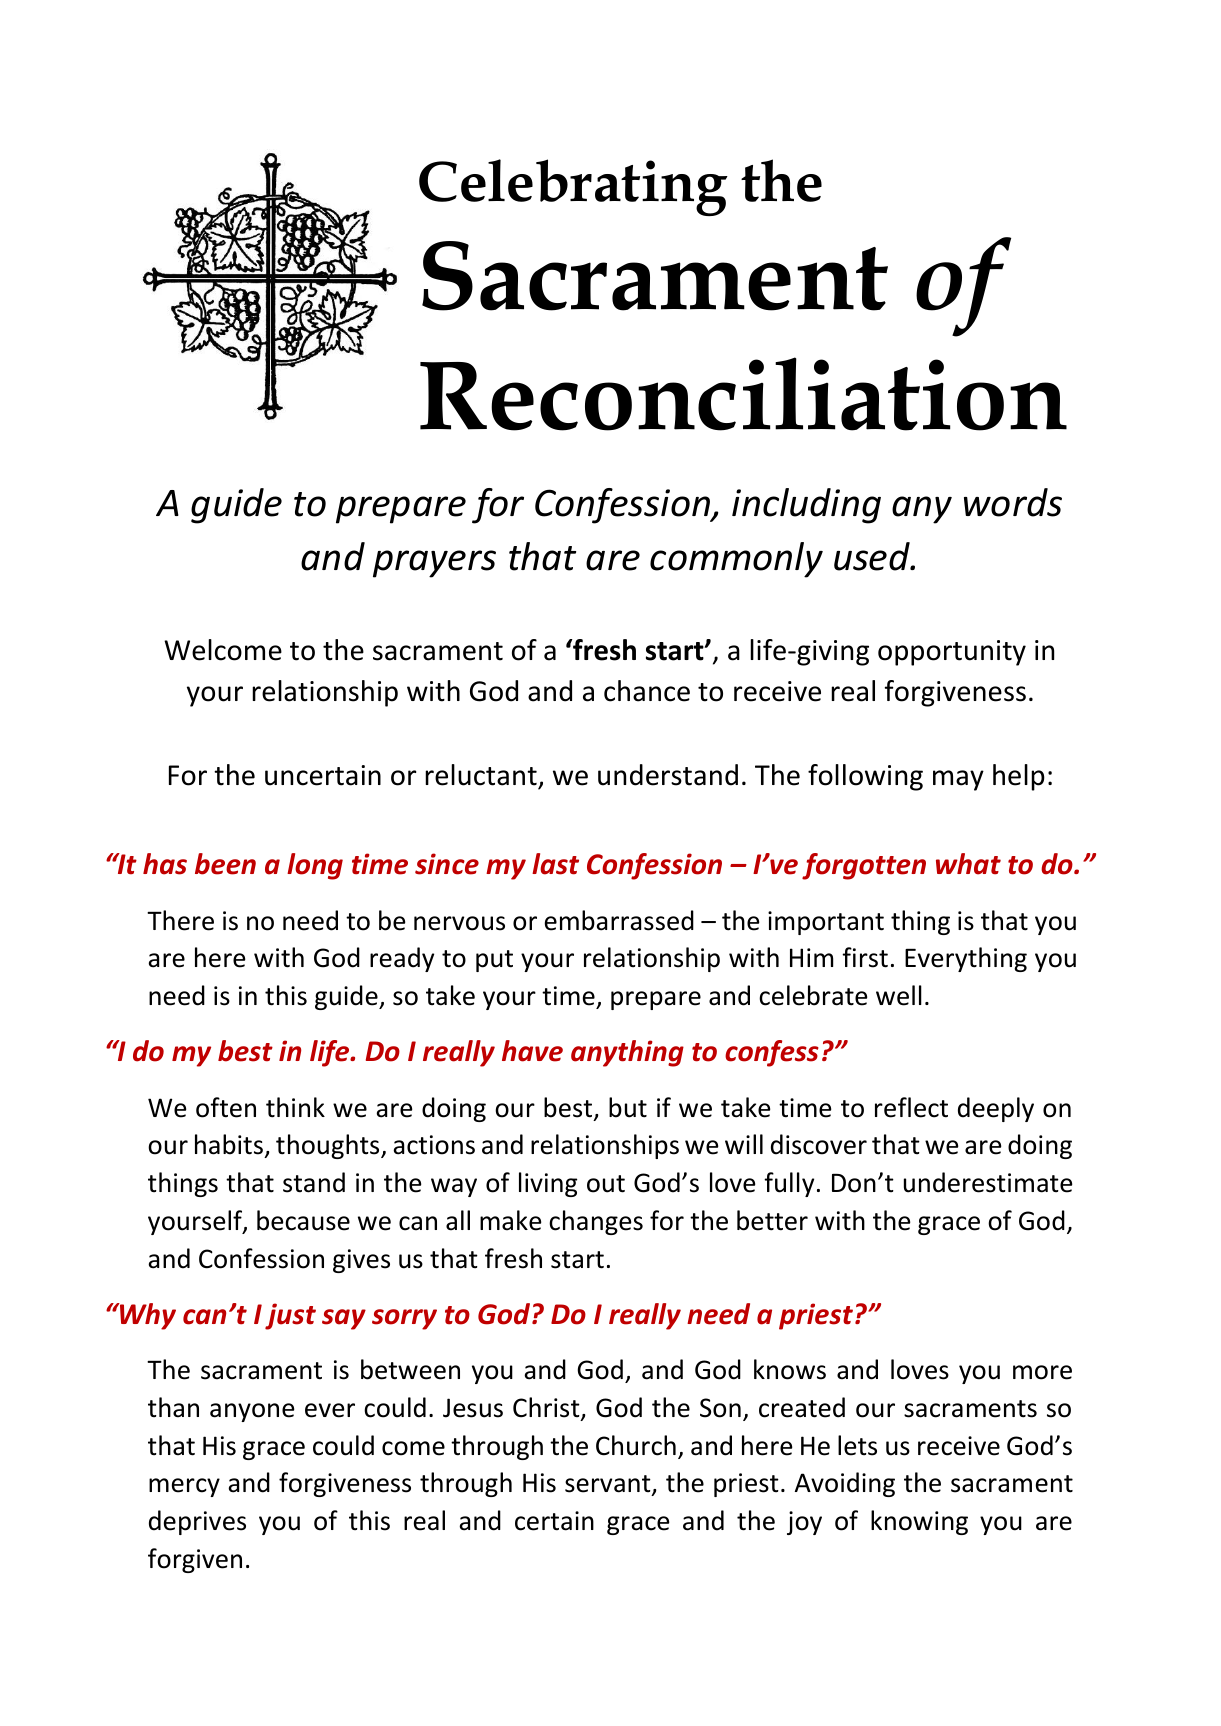 This screenshot has width=1221, height=1726. I want to click on mercy, so click(184, 1487).
